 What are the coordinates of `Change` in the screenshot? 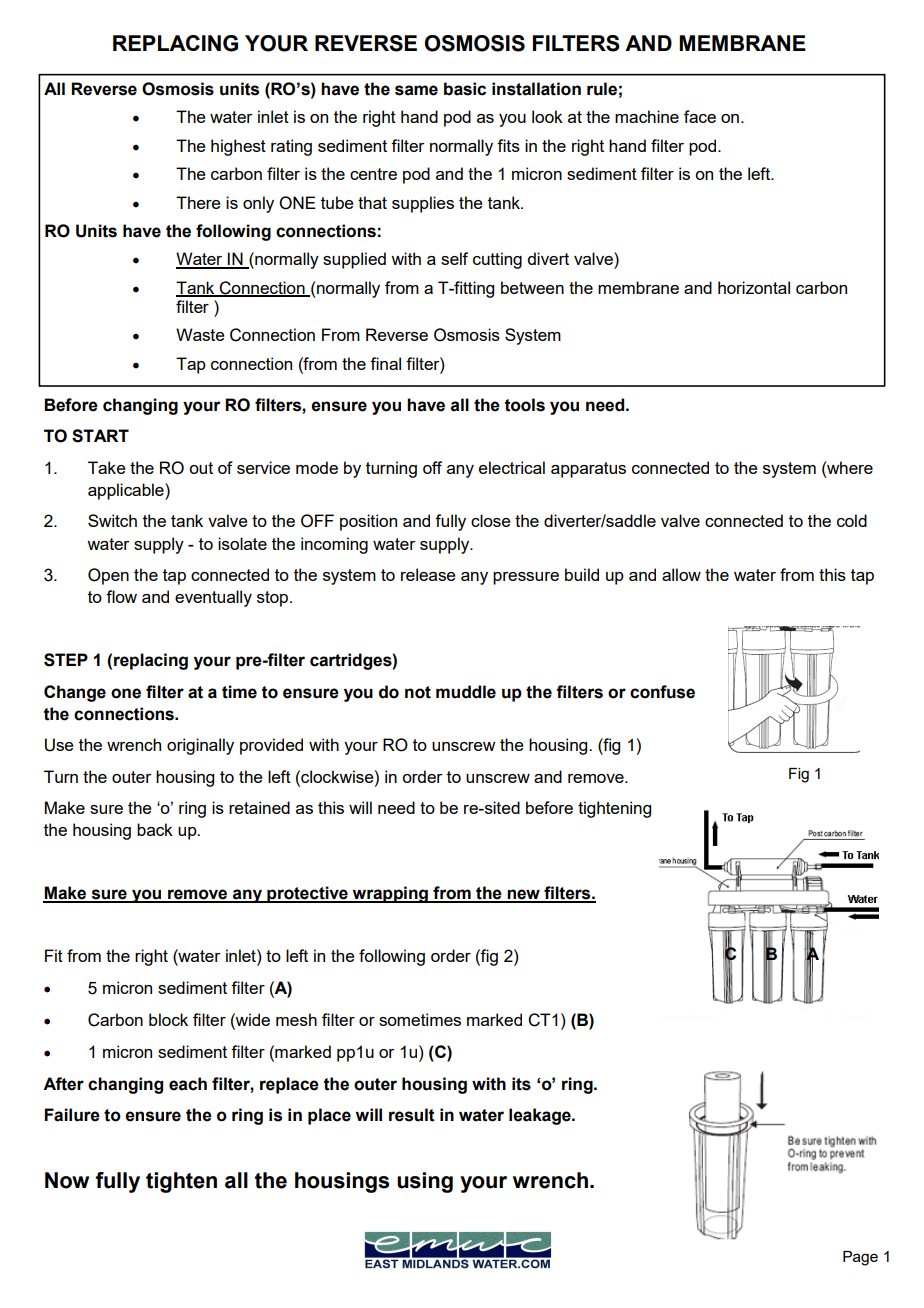 It's located at (75, 693).
